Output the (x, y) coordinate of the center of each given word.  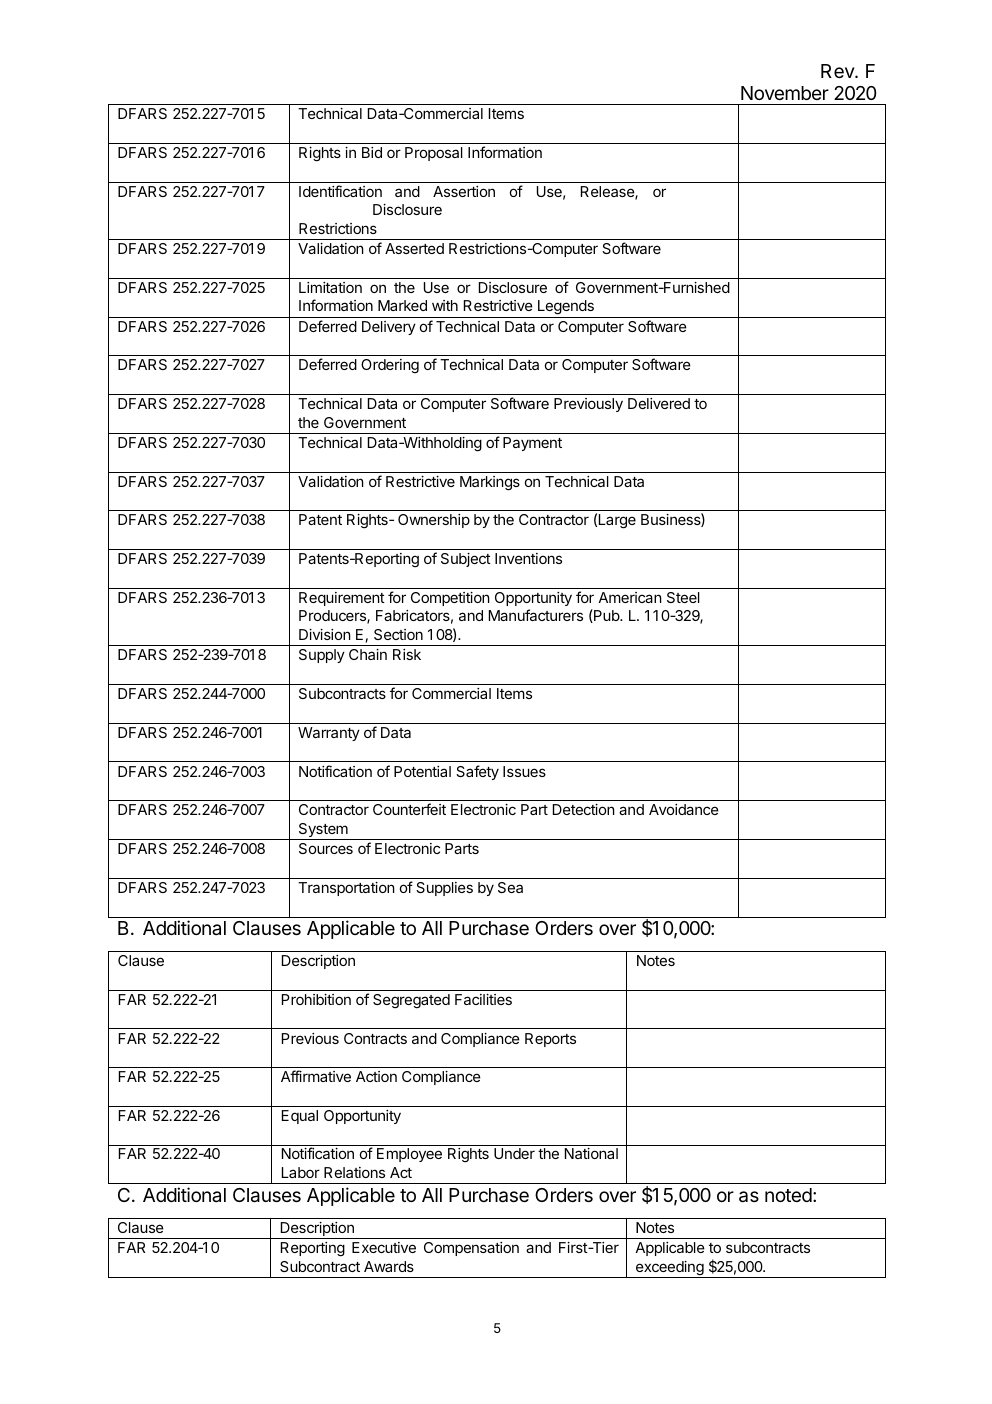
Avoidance (684, 809)
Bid (372, 152)
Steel (683, 597)
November (785, 93)
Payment (532, 444)
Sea (510, 887)
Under (514, 1153)
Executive (384, 1247)
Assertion (464, 191)
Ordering (390, 366)
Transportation (346, 889)
